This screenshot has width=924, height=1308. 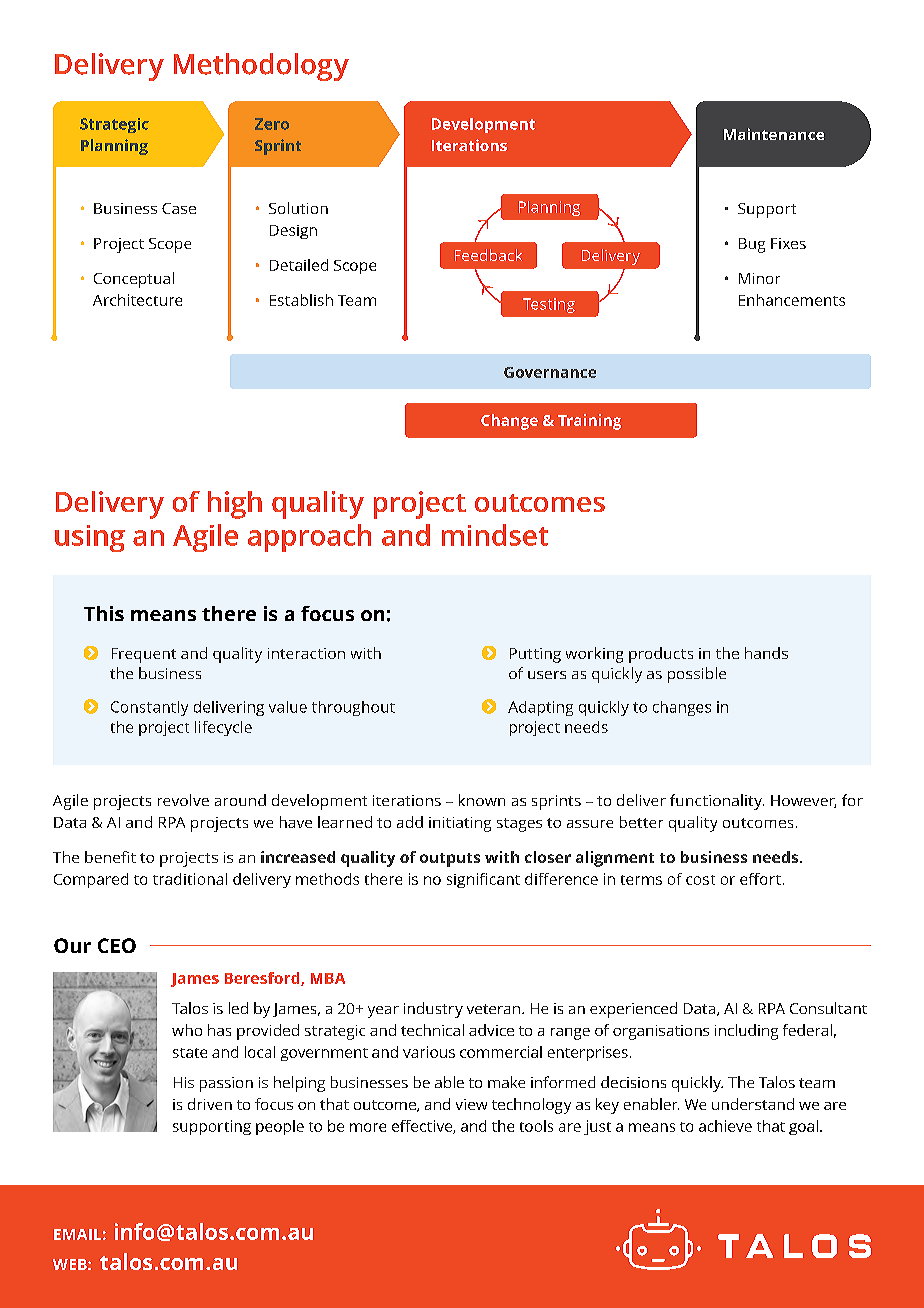 What do you see at coordinates (471, 1104) in the screenshot?
I see `view` at bounding box center [471, 1104].
